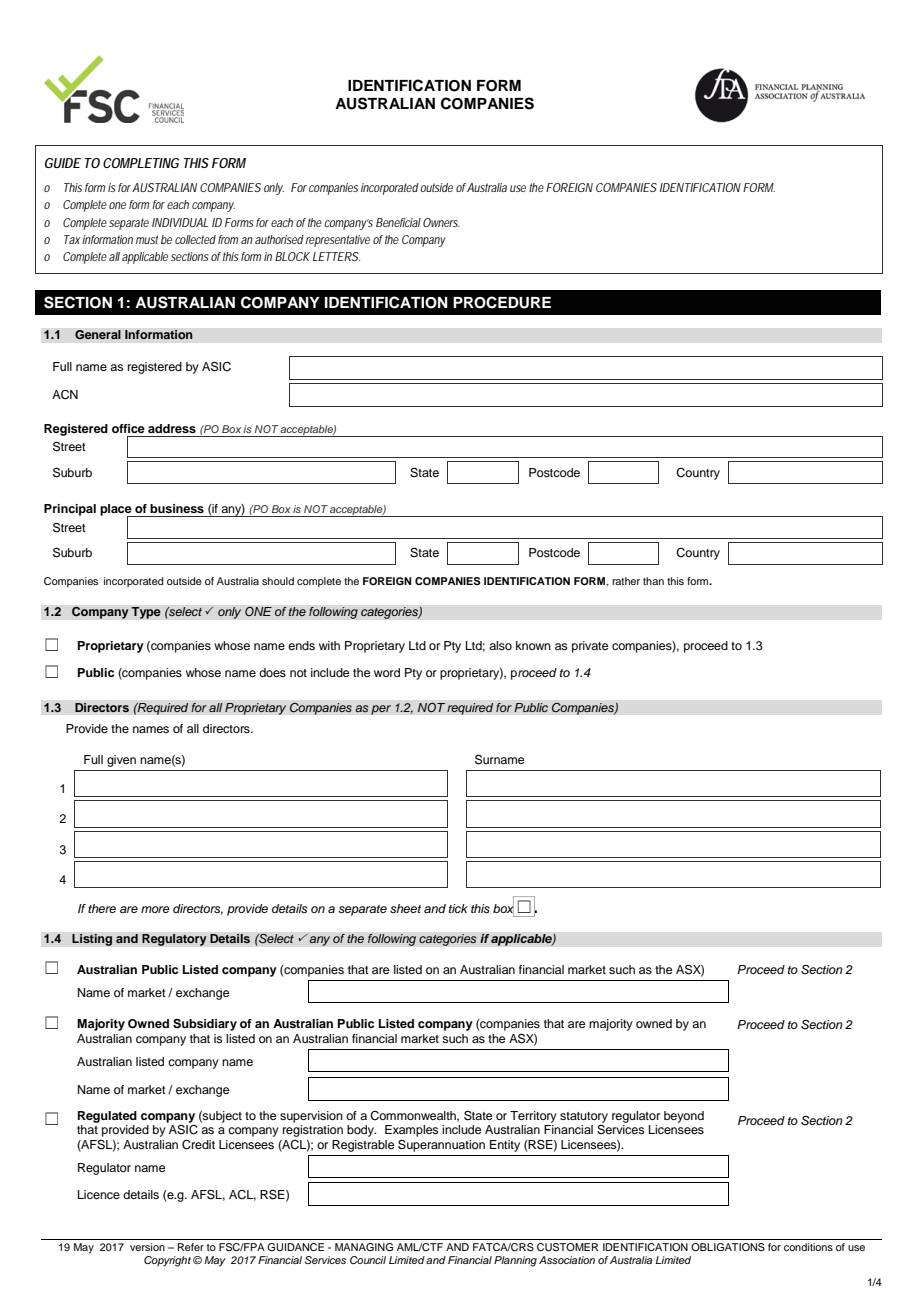 Image resolution: width=924 pixels, height=1308 pixels. I want to click on business, so click(177, 508).
